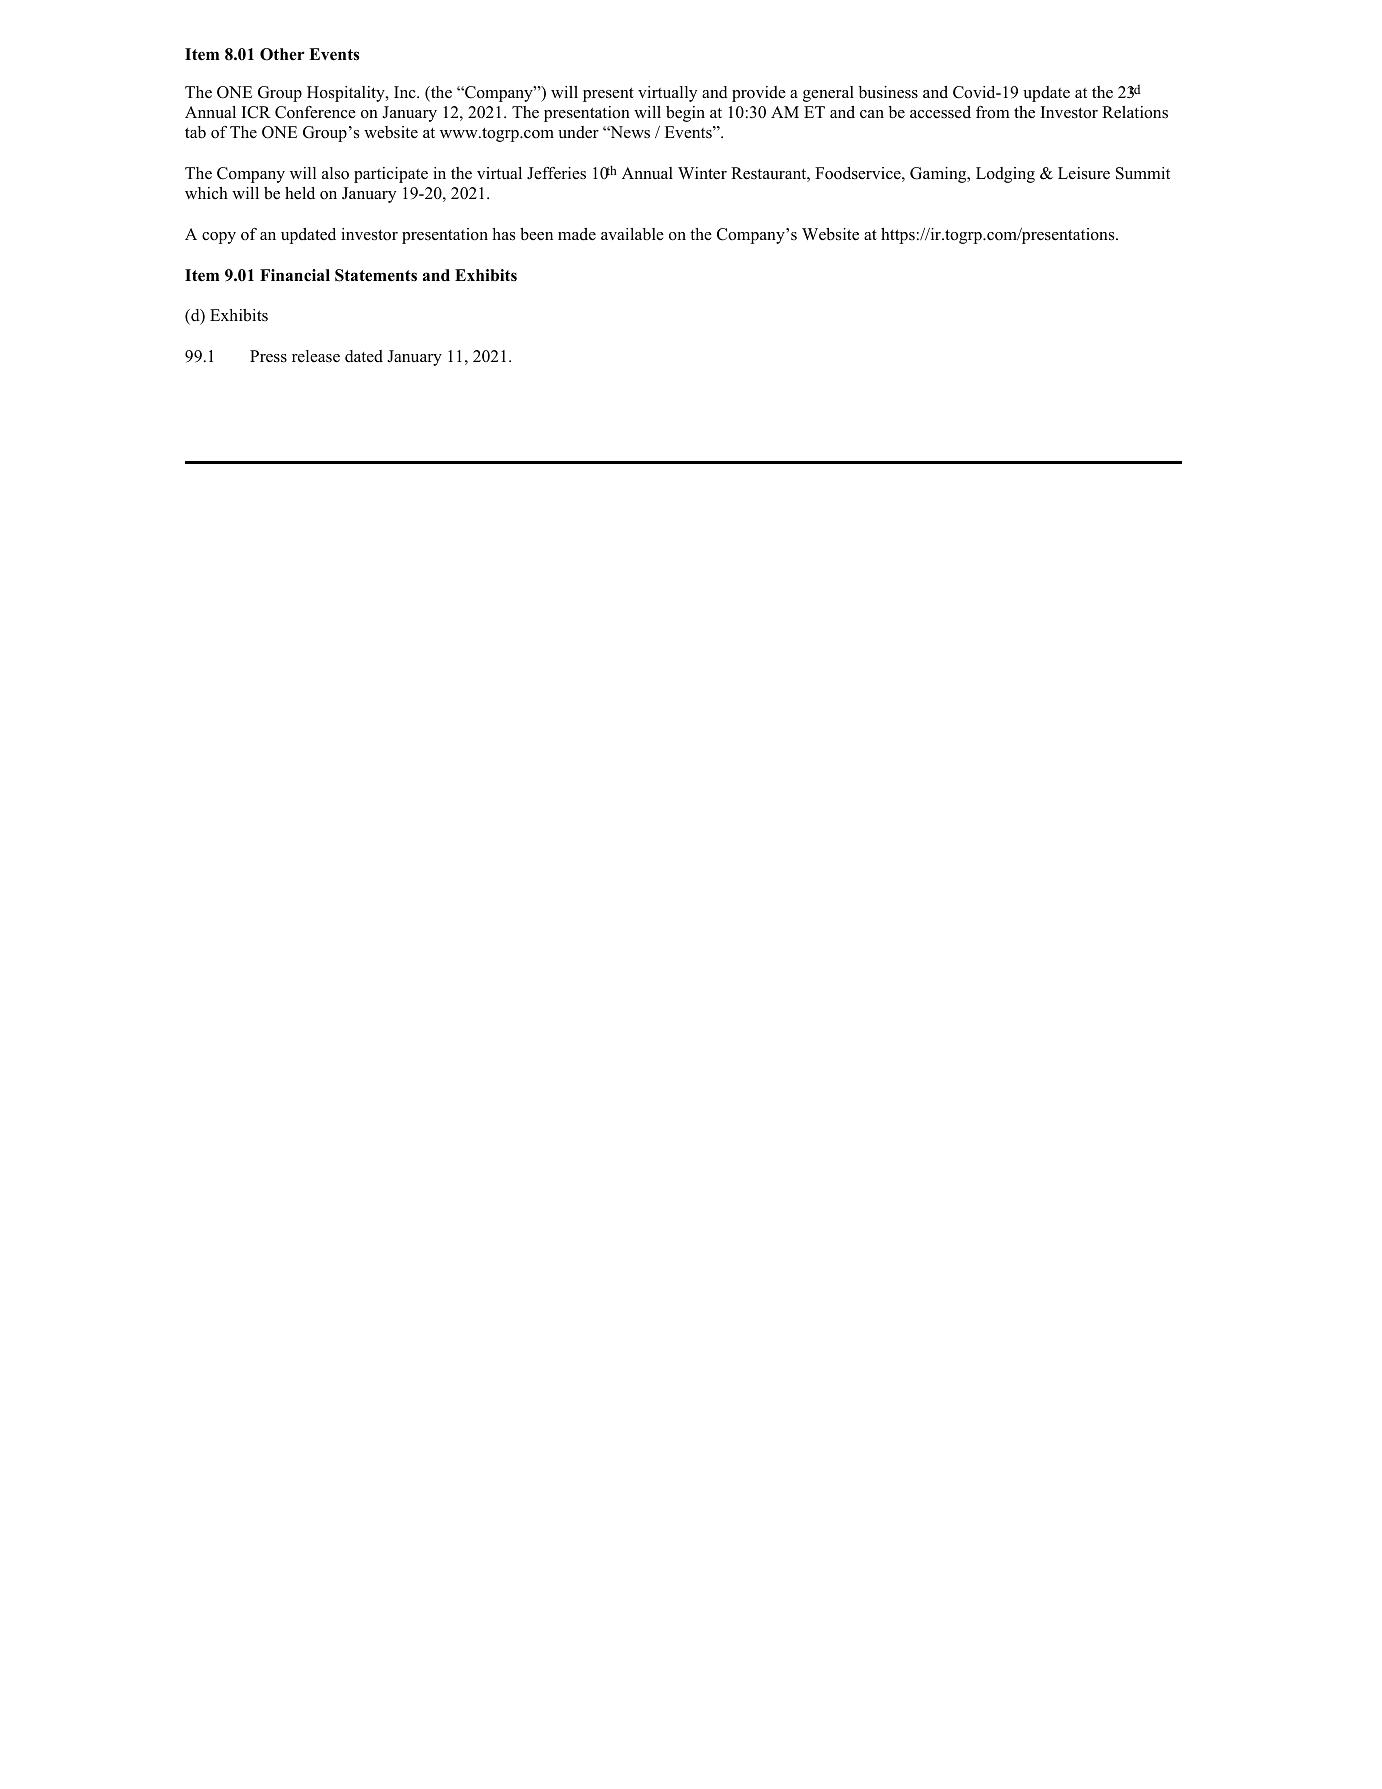  Describe the element at coordinates (1005, 175) in the screenshot. I see `Lodging` at that location.
